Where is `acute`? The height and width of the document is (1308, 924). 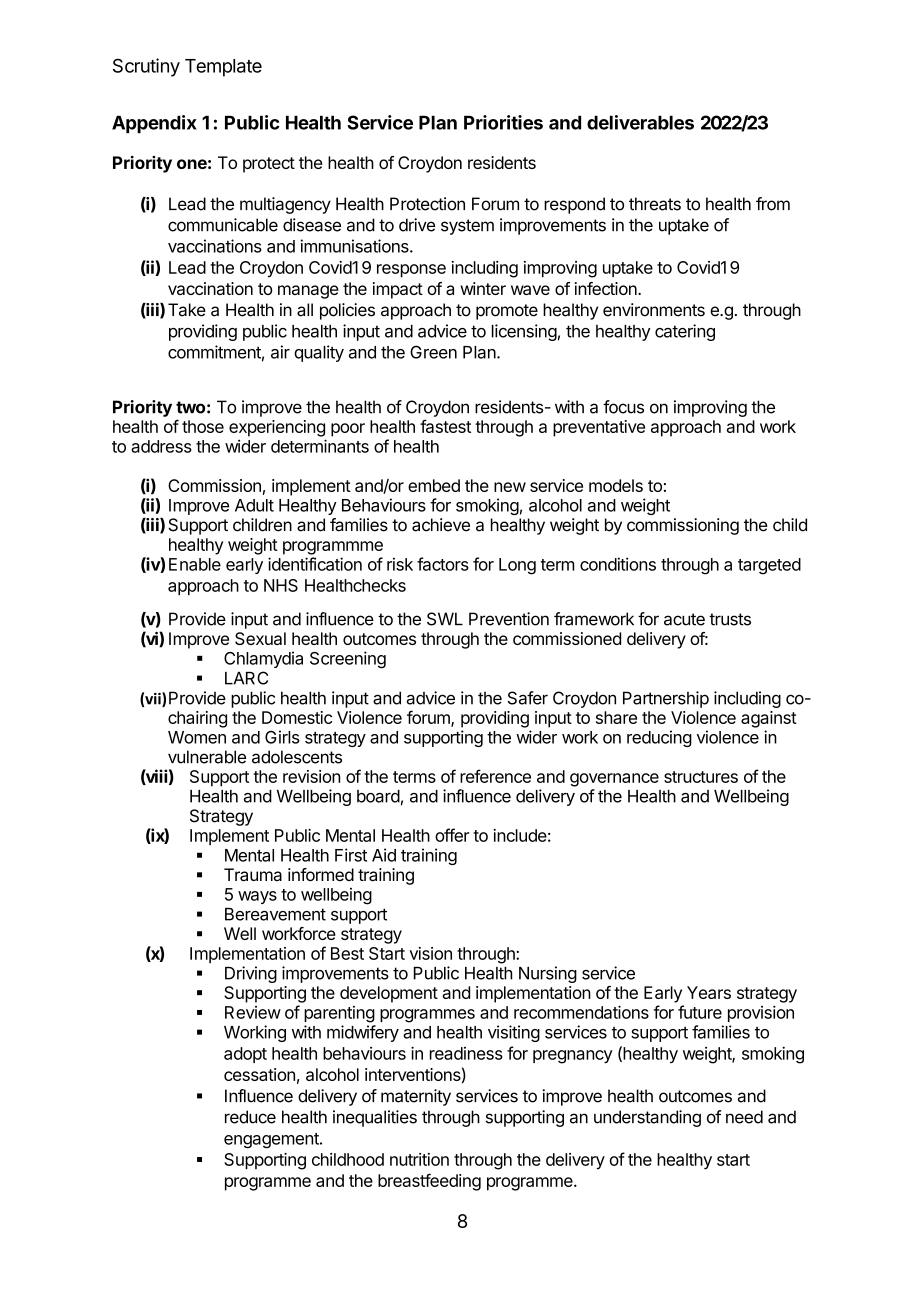
acute is located at coordinates (684, 619).
